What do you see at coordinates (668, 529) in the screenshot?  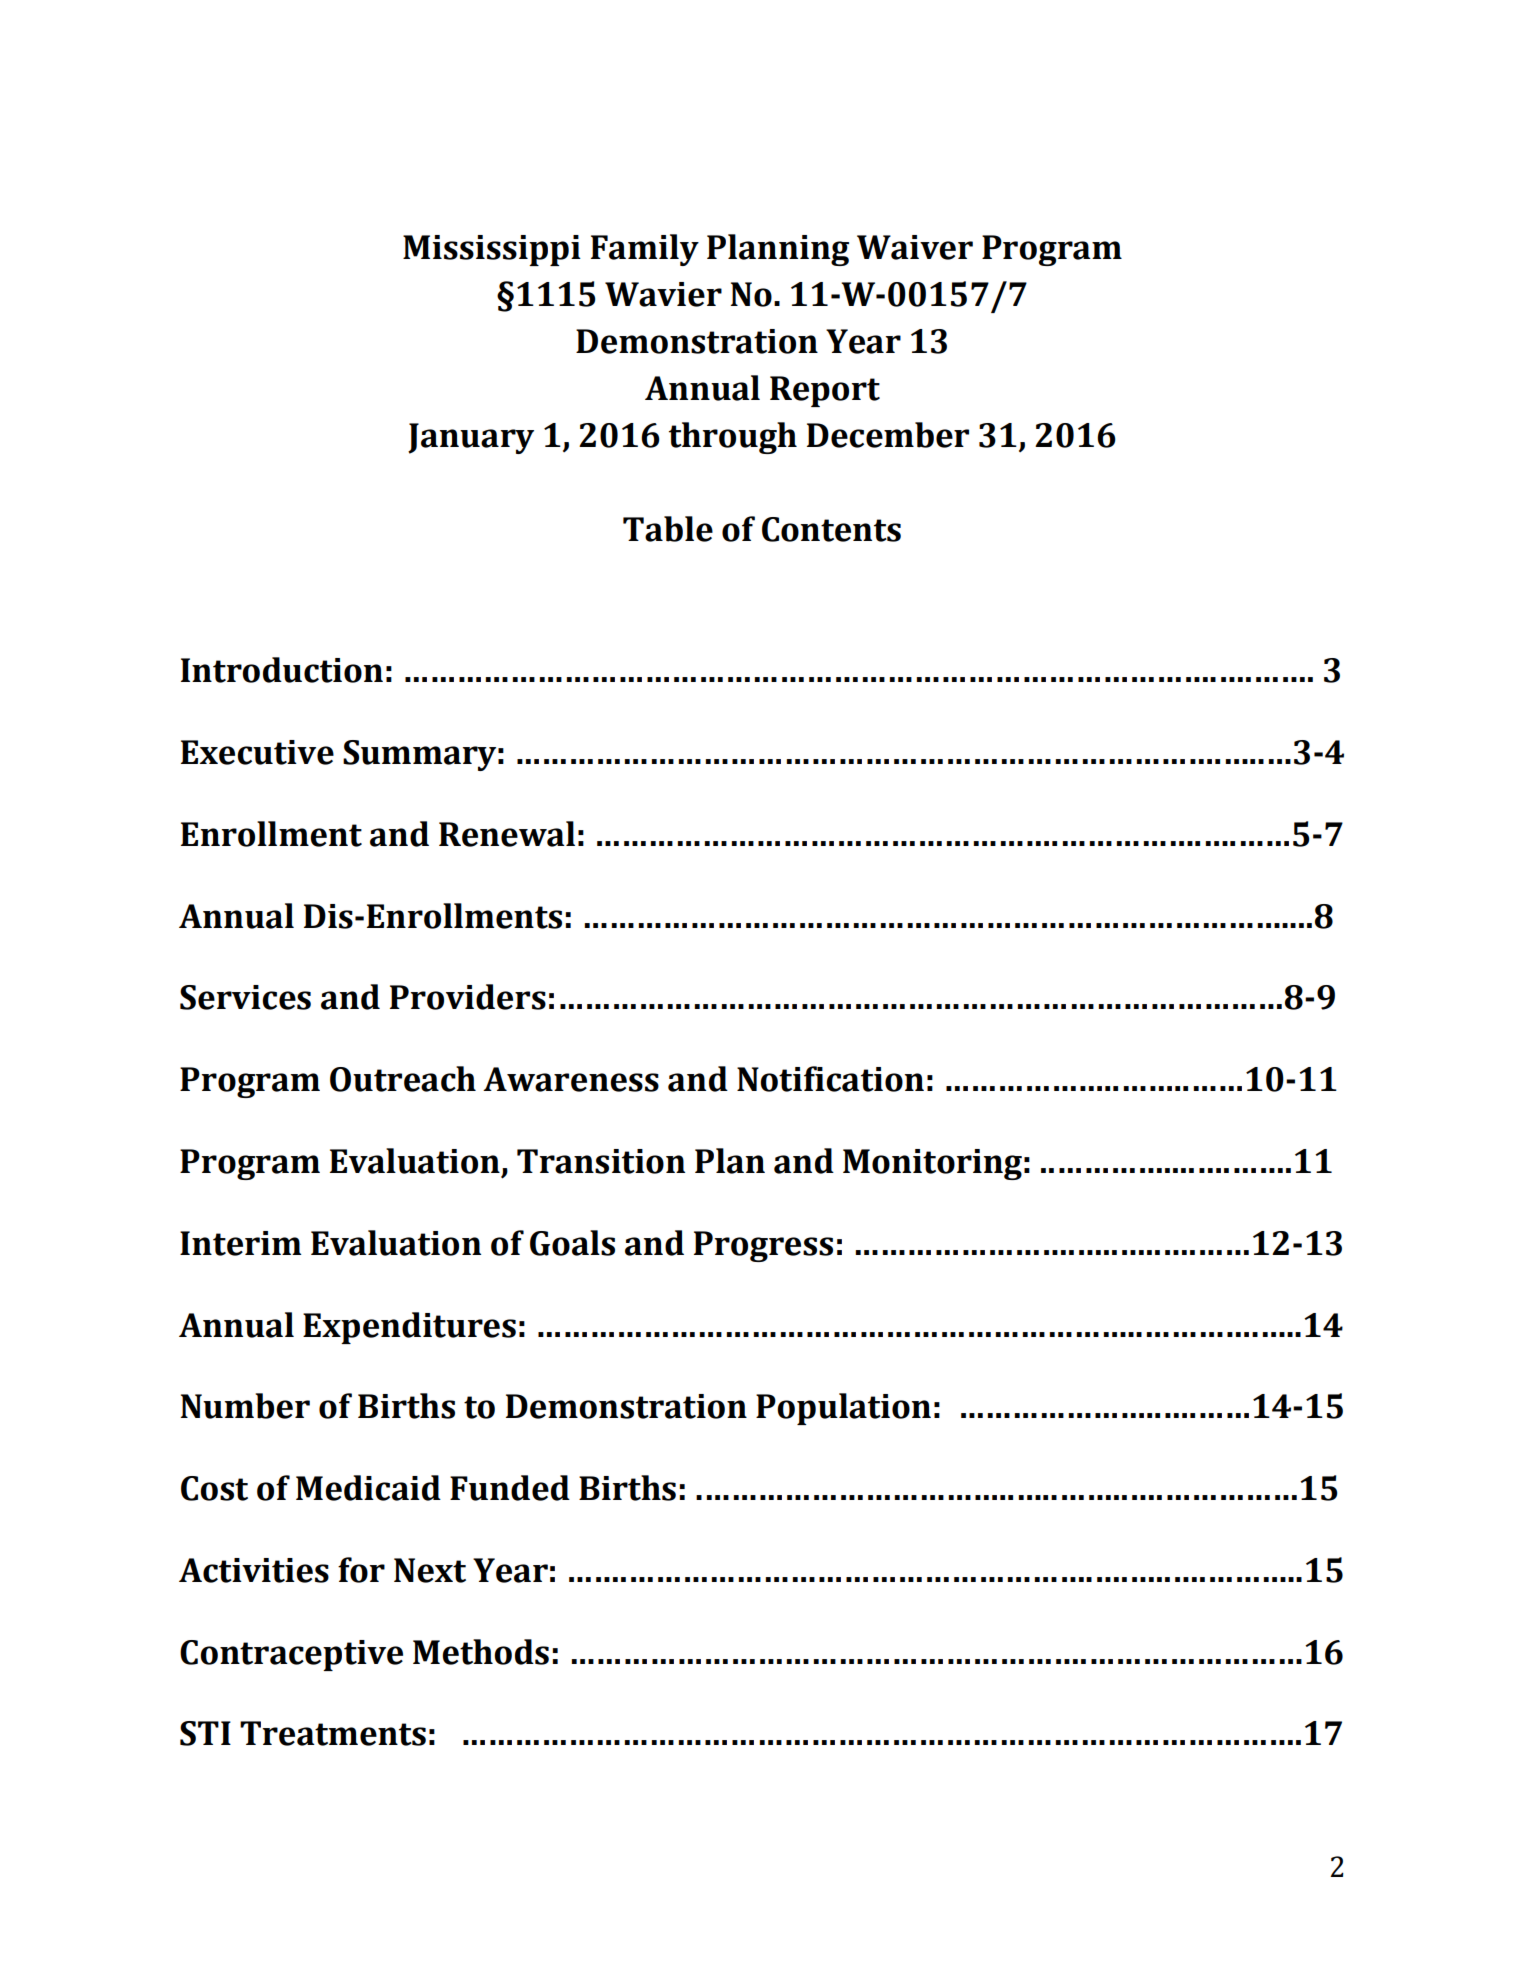 I see `Table` at bounding box center [668, 529].
